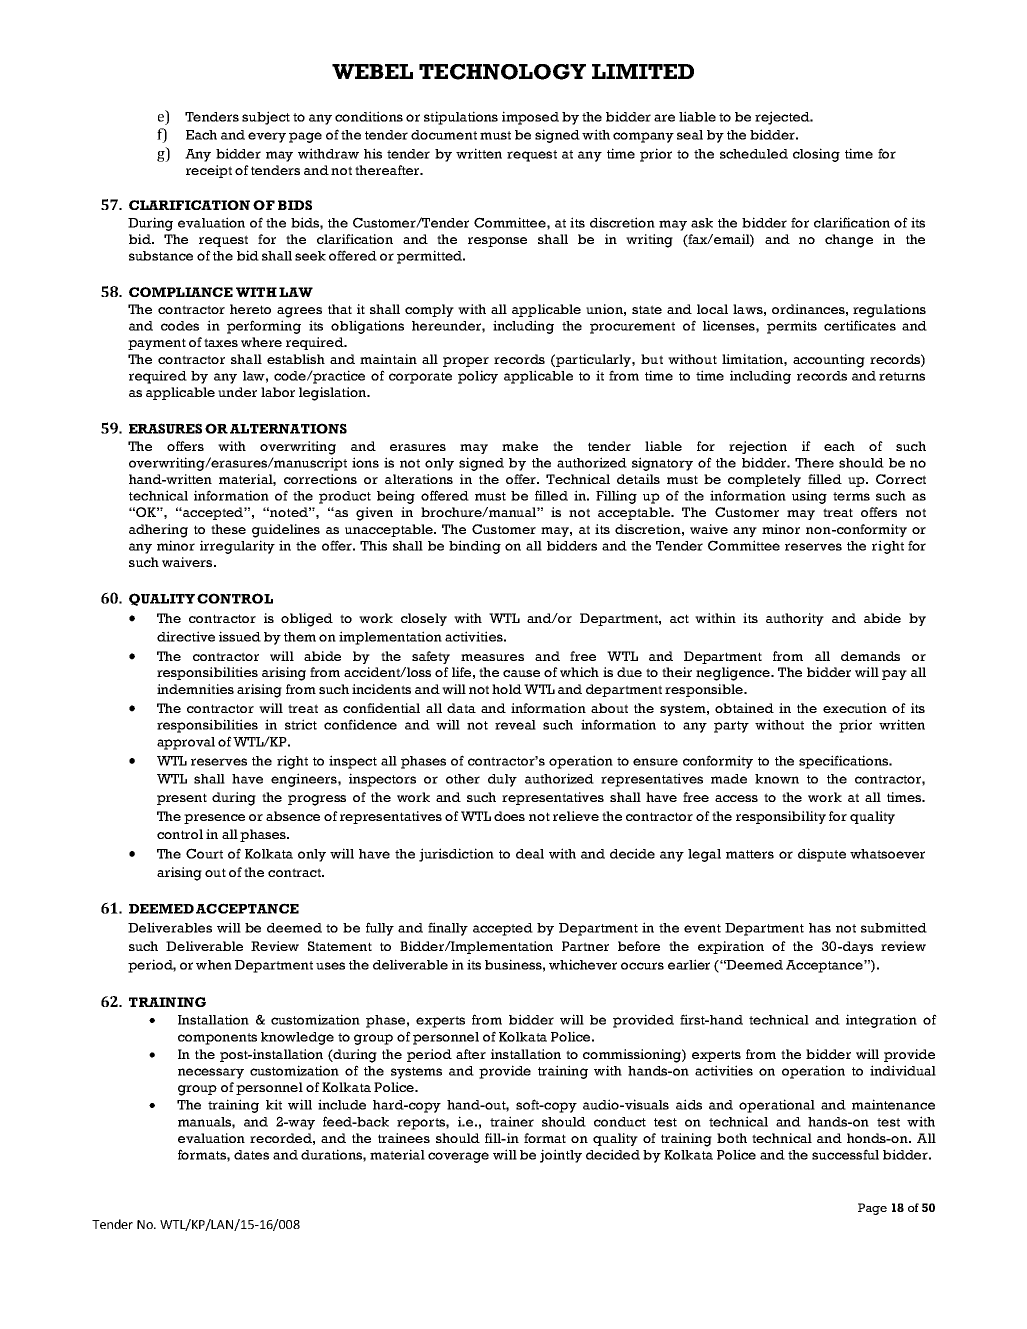 The height and width of the document is (1329, 1027). Describe the element at coordinates (478, 377) in the document. I see `policy` at that location.
